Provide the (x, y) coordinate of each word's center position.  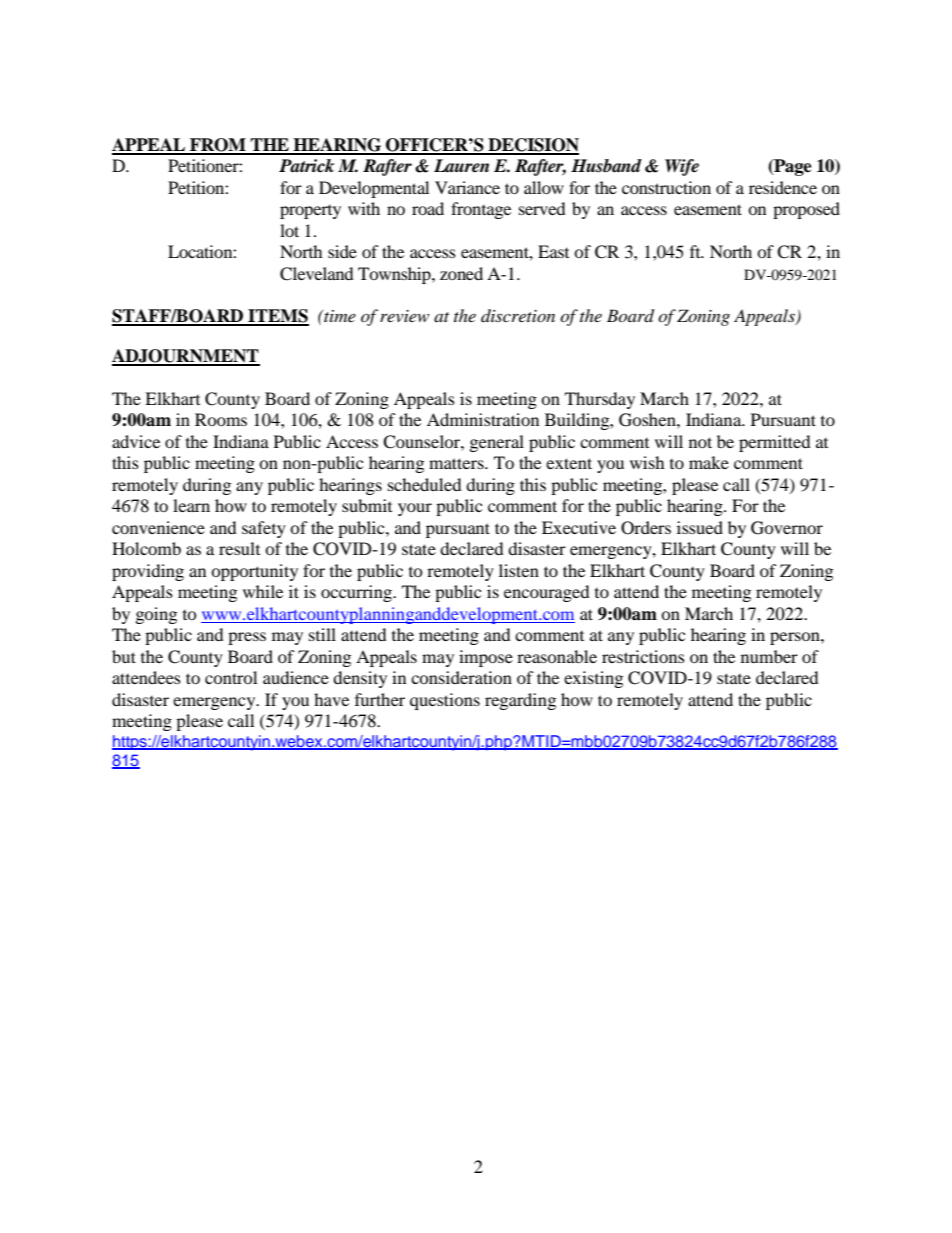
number (769, 656)
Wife (682, 167)
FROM (218, 146)
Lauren (461, 166)
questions (445, 701)
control (231, 677)
